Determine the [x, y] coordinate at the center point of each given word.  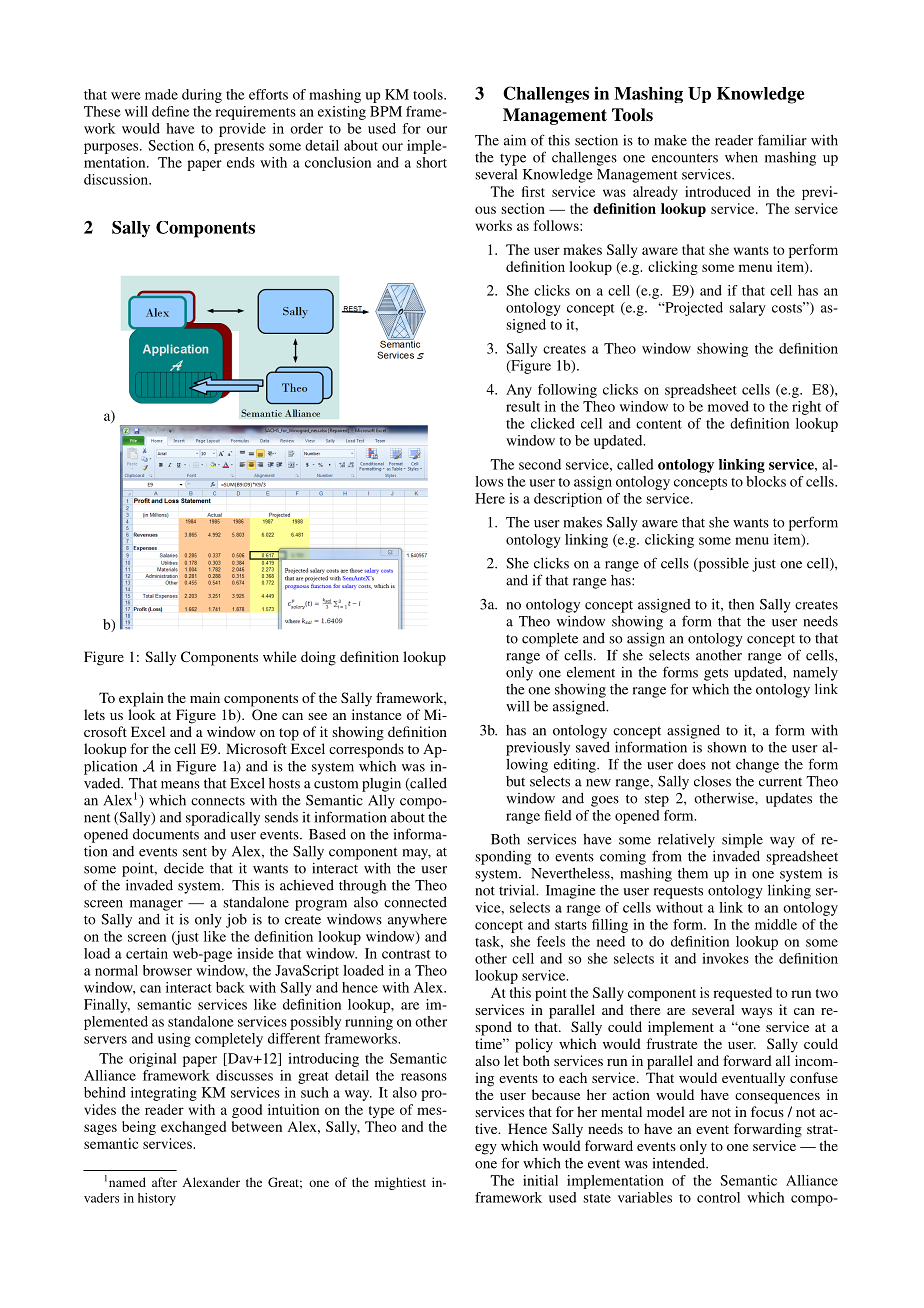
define [170, 111]
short [431, 162]
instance [376, 714]
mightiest [400, 1183]
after [164, 1182]
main [205, 697]
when [741, 157]
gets [716, 674]
